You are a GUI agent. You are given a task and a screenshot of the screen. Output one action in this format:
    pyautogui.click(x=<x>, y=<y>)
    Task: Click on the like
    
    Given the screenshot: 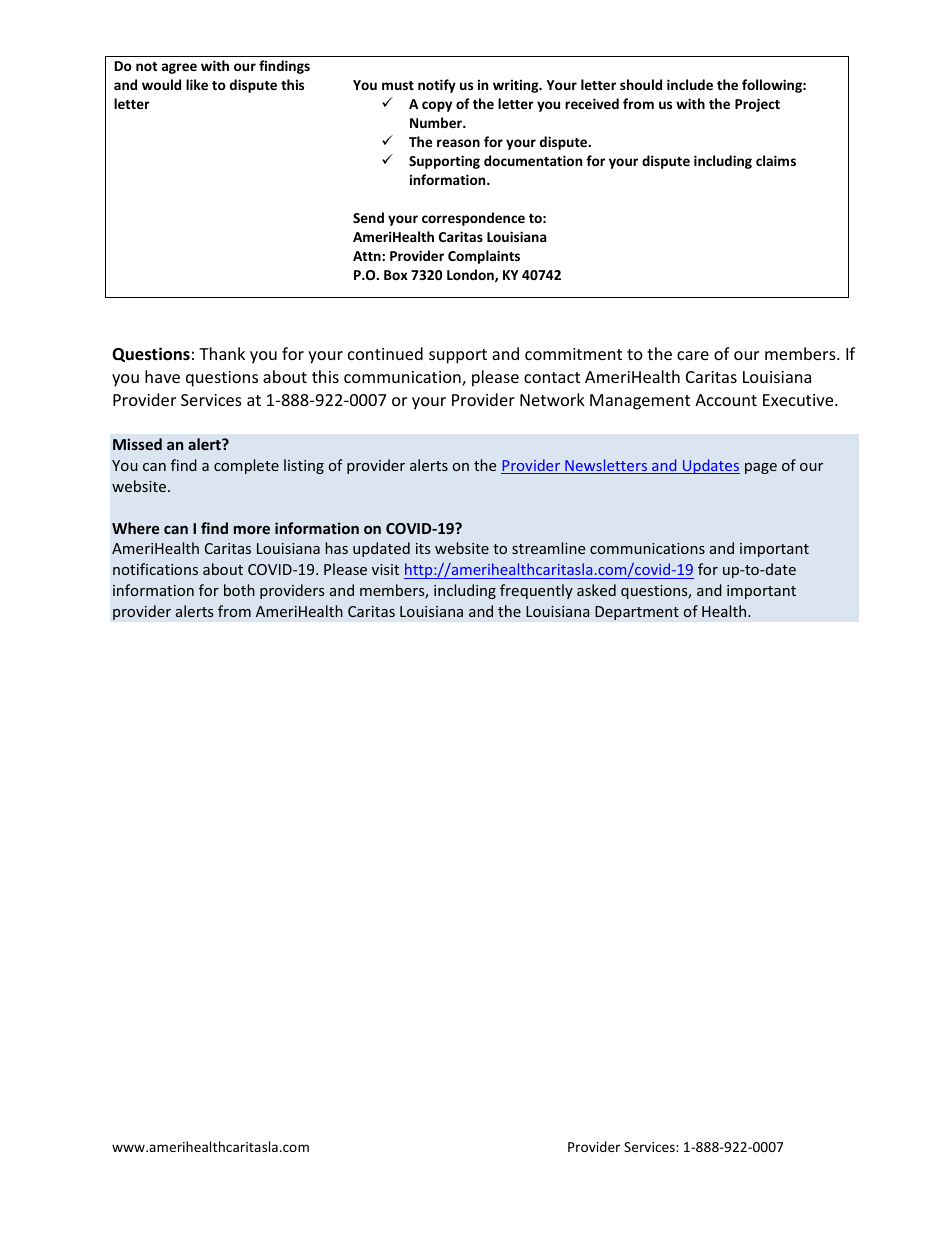 What is the action you would take?
    pyautogui.click(x=197, y=84)
